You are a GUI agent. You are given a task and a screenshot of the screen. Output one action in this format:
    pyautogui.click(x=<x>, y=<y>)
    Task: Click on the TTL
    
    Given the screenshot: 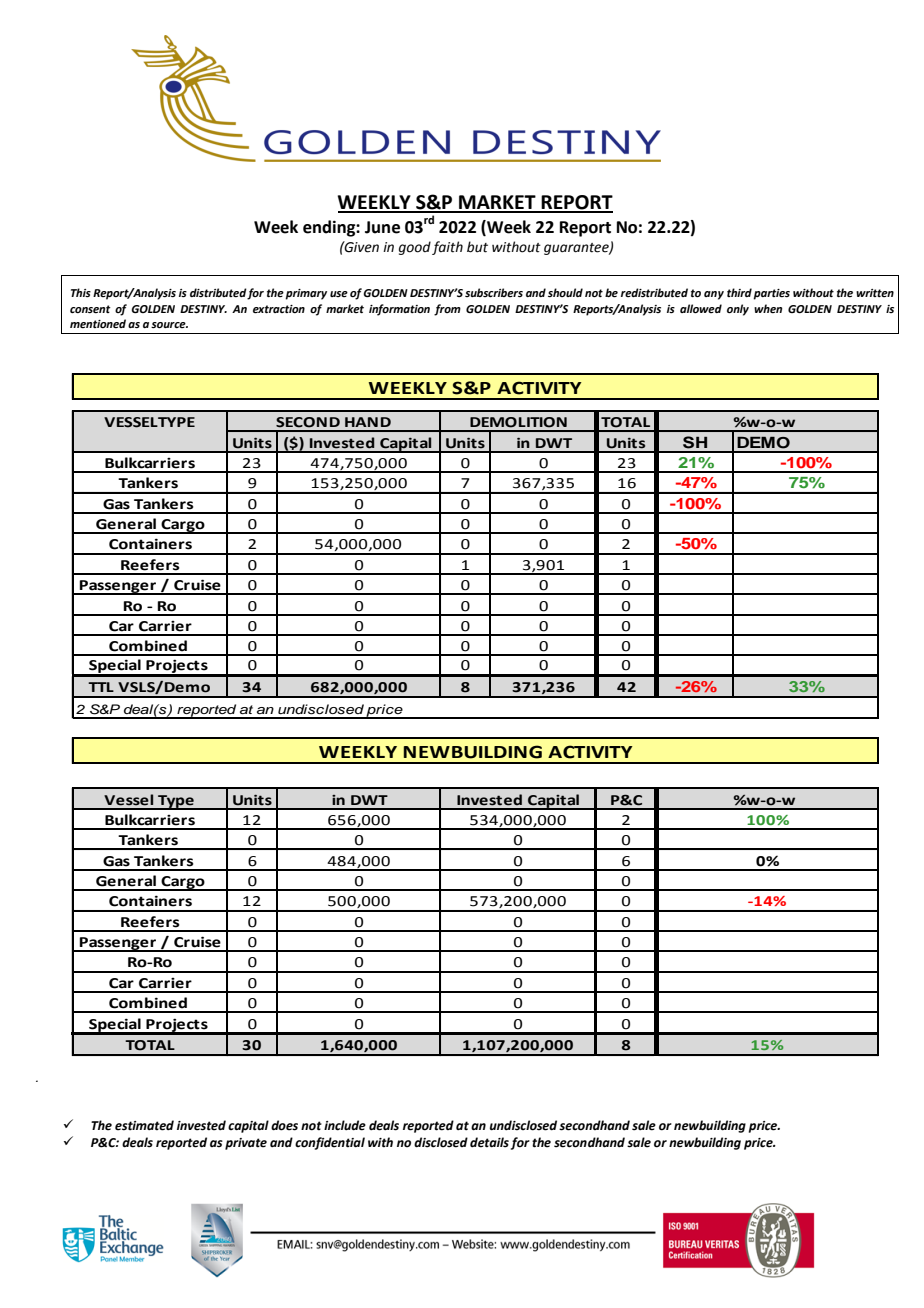 What is the action you would take?
    pyautogui.click(x=101, y=687)
